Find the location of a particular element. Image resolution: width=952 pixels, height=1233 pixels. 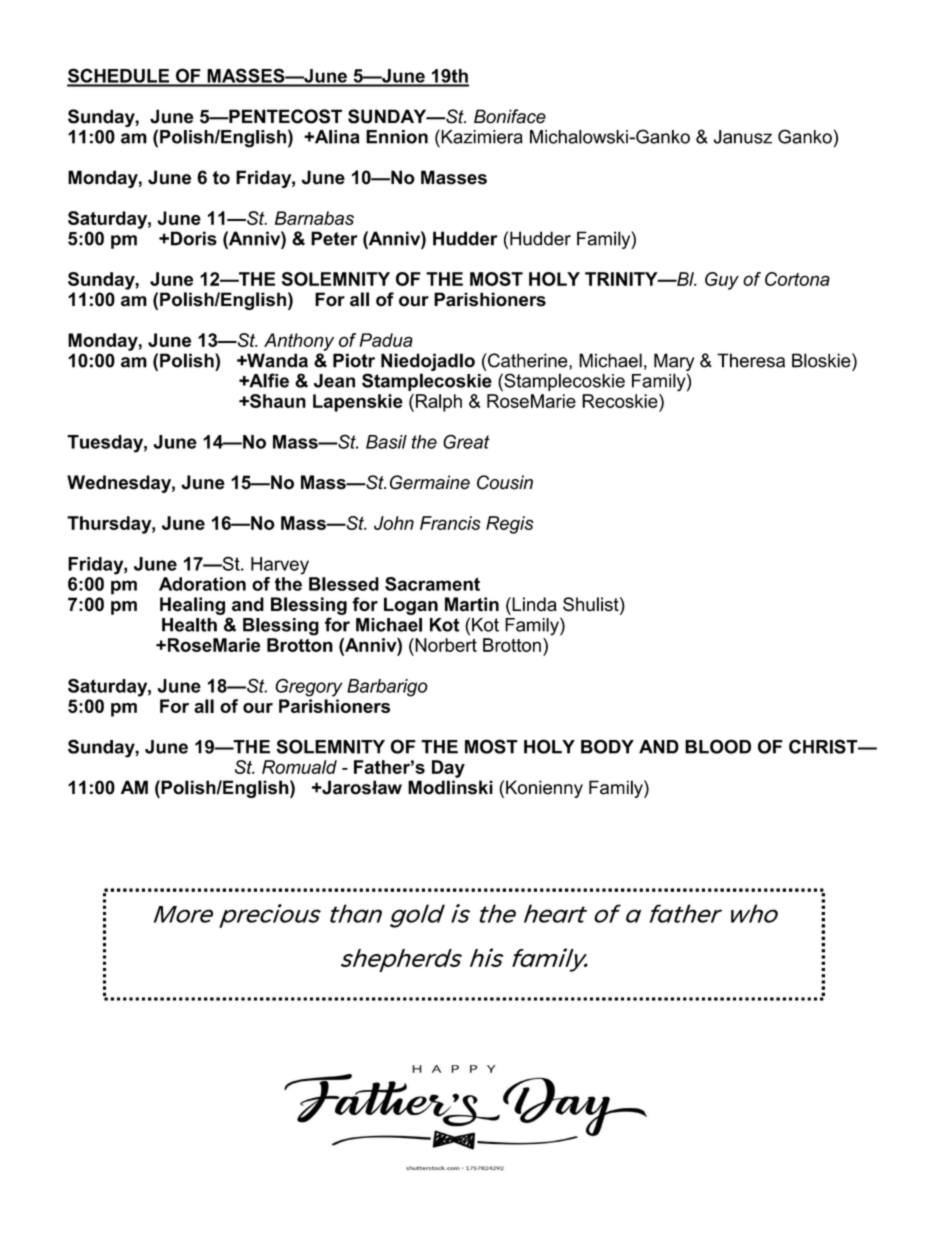

Anthony is located at coordinates (299, 342).
